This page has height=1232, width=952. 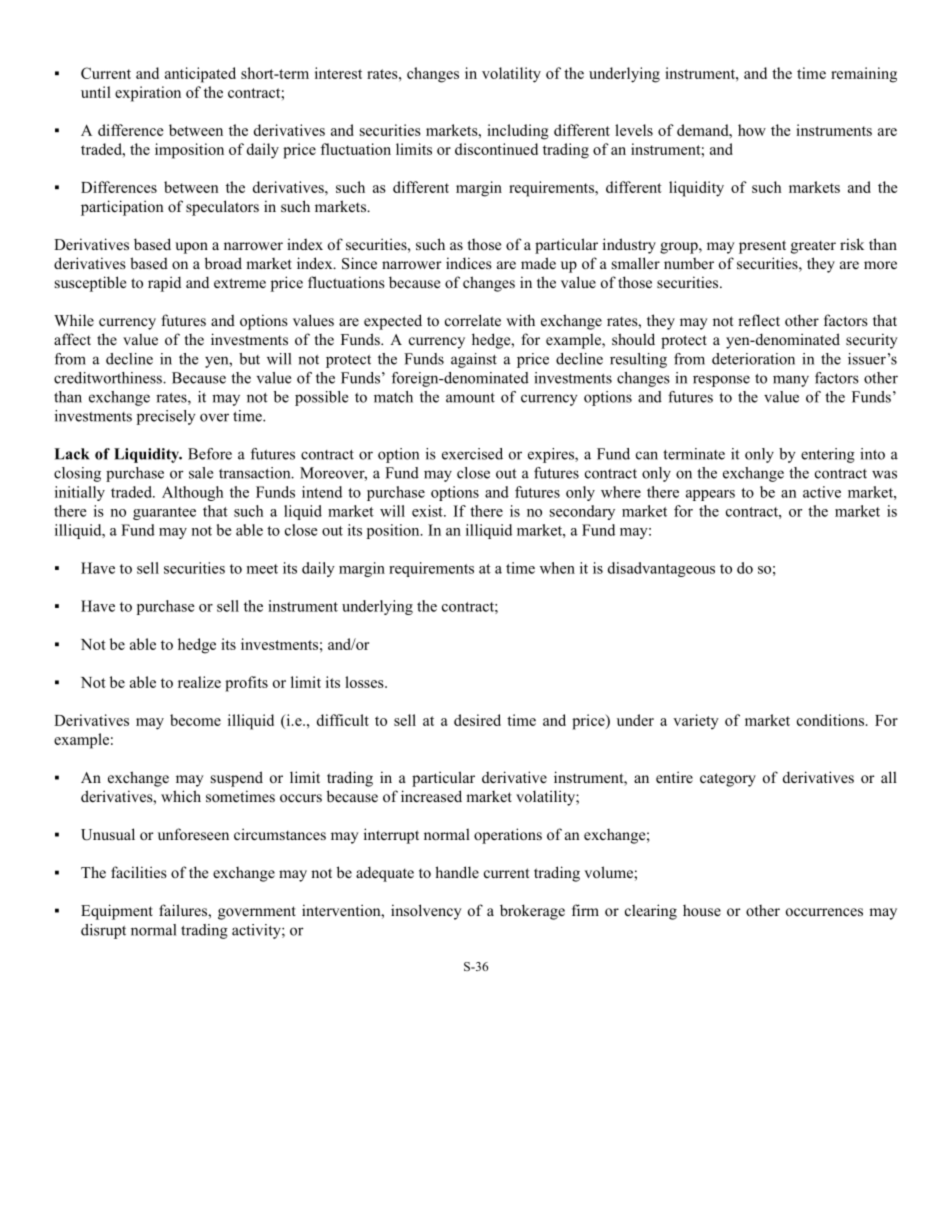 What do you see at coordinates (518, 132) in the page?
I see `including` at bounding box center [518, 132].
